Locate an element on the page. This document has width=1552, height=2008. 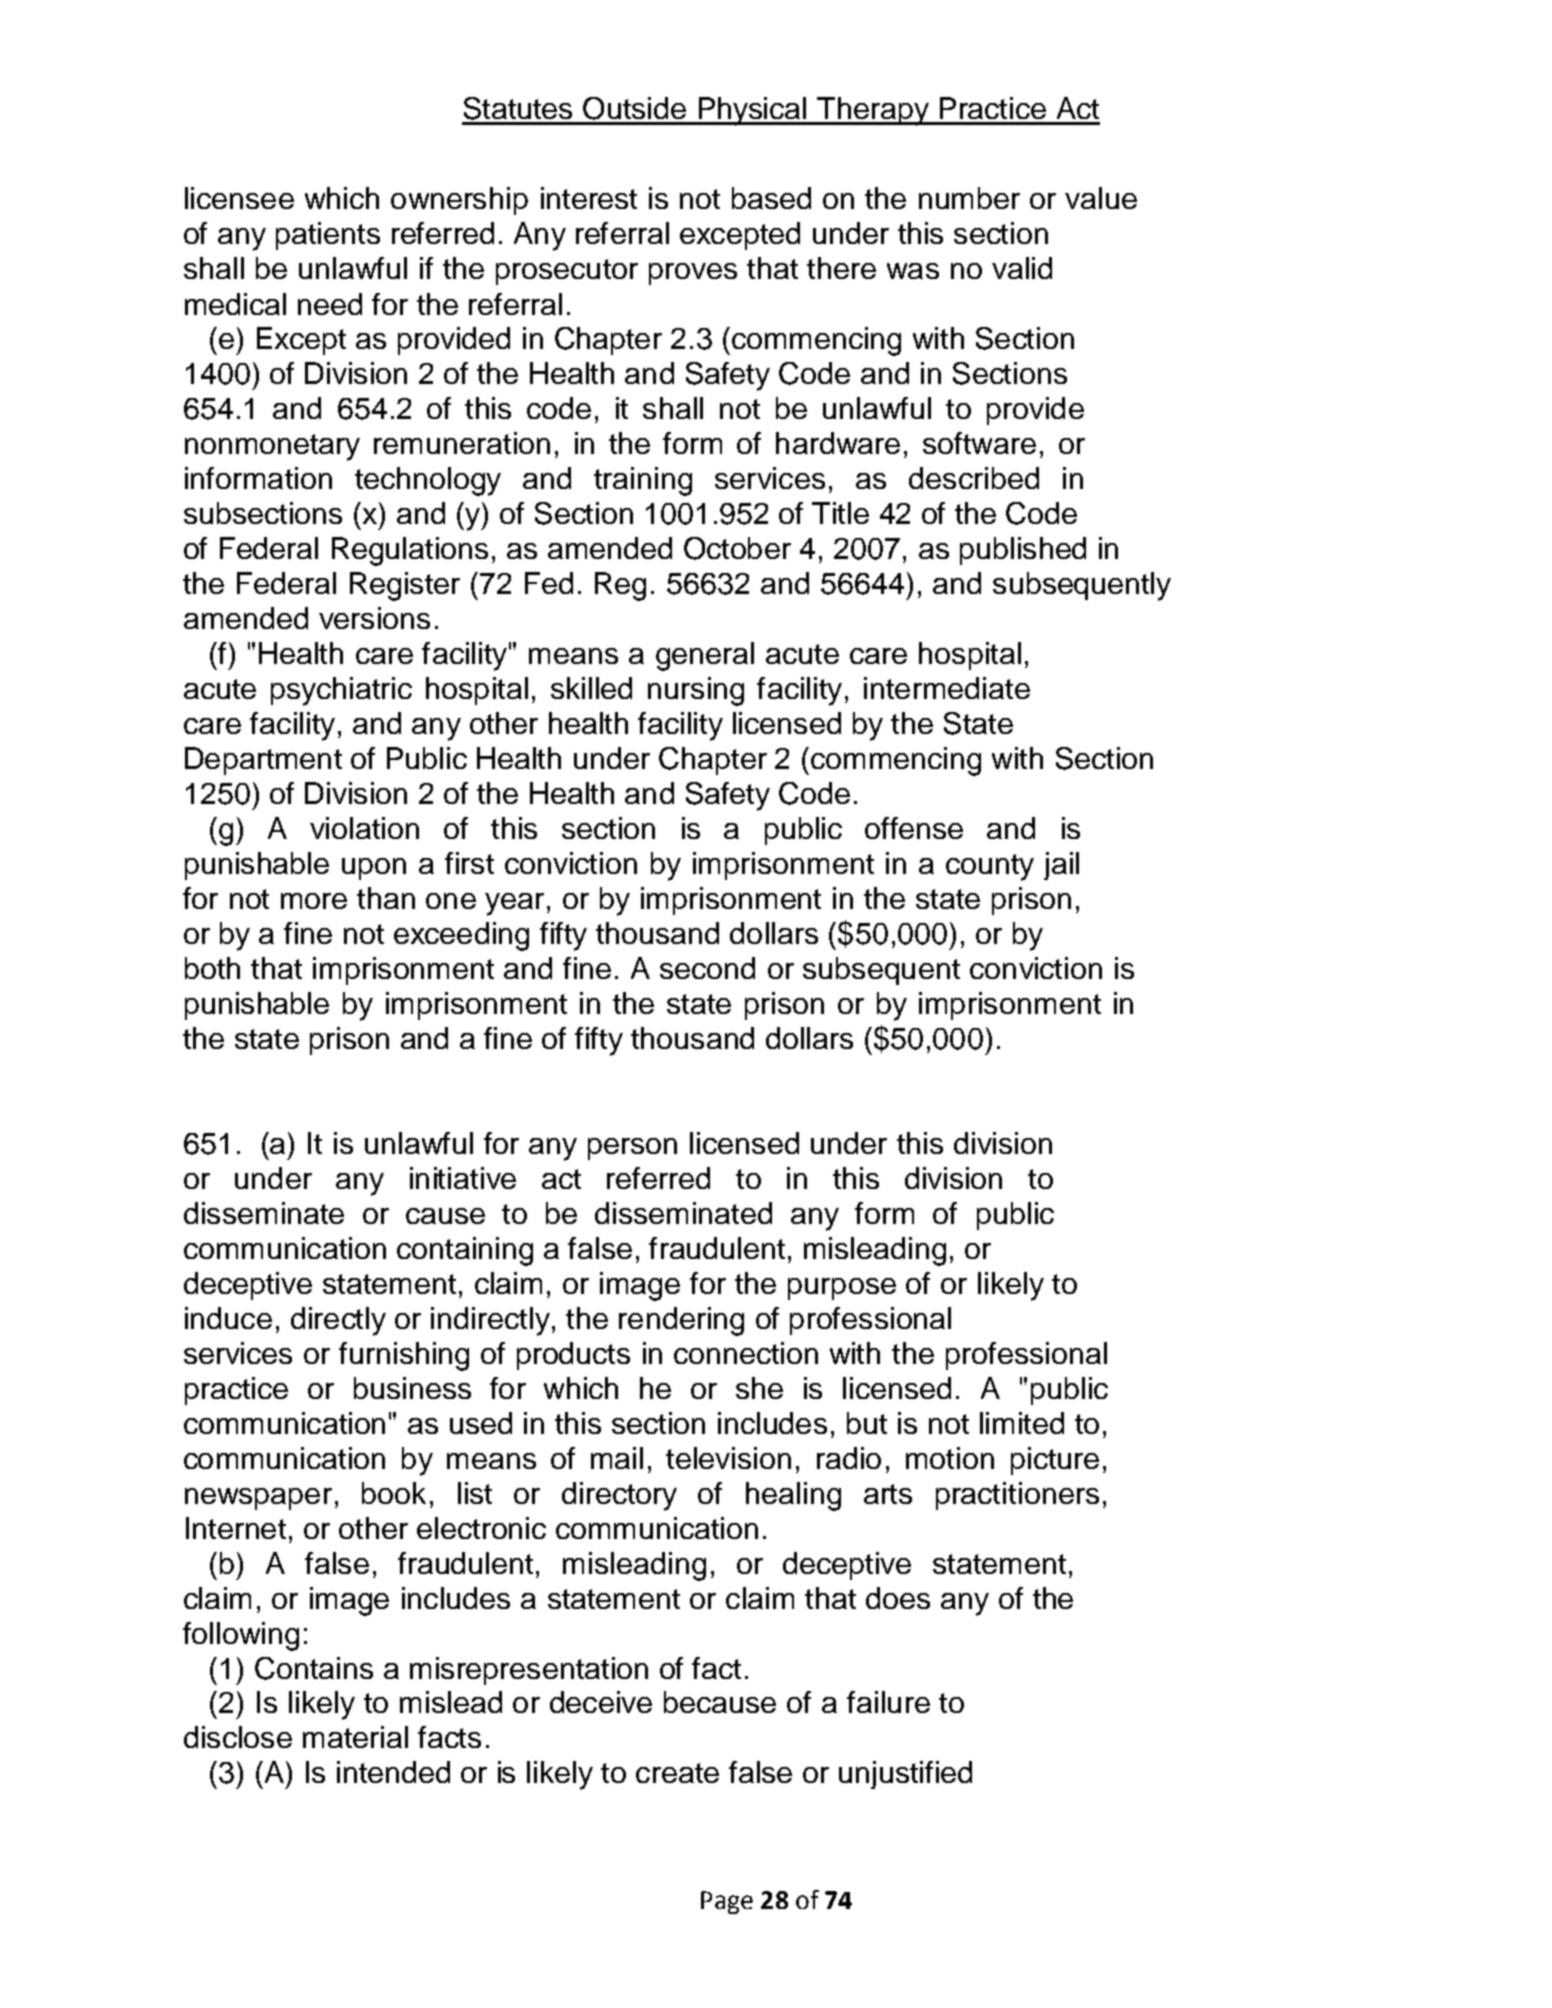
county is located at coordinates (990, 867).
